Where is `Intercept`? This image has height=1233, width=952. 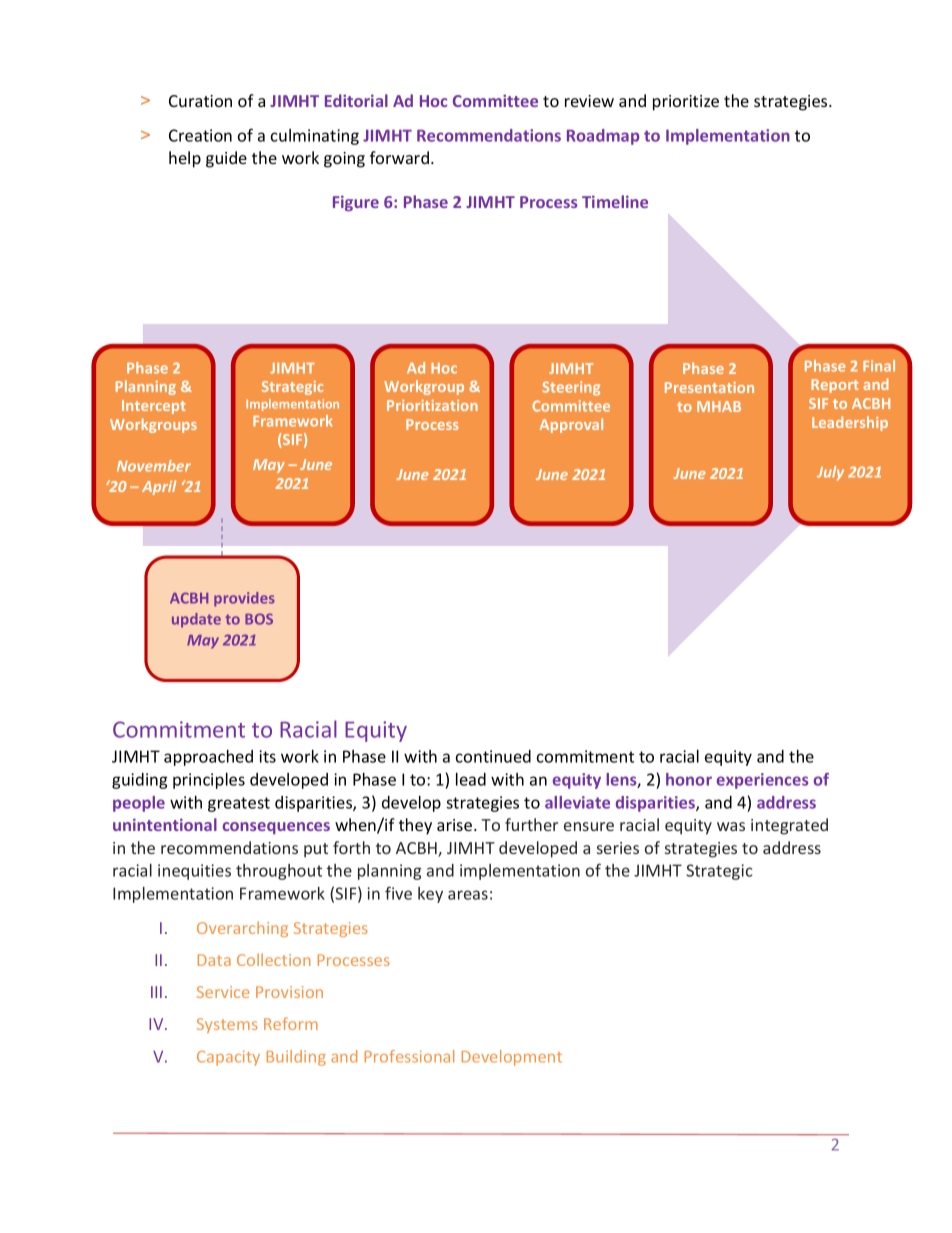
Intercept is located at coordinates (154, 407).
